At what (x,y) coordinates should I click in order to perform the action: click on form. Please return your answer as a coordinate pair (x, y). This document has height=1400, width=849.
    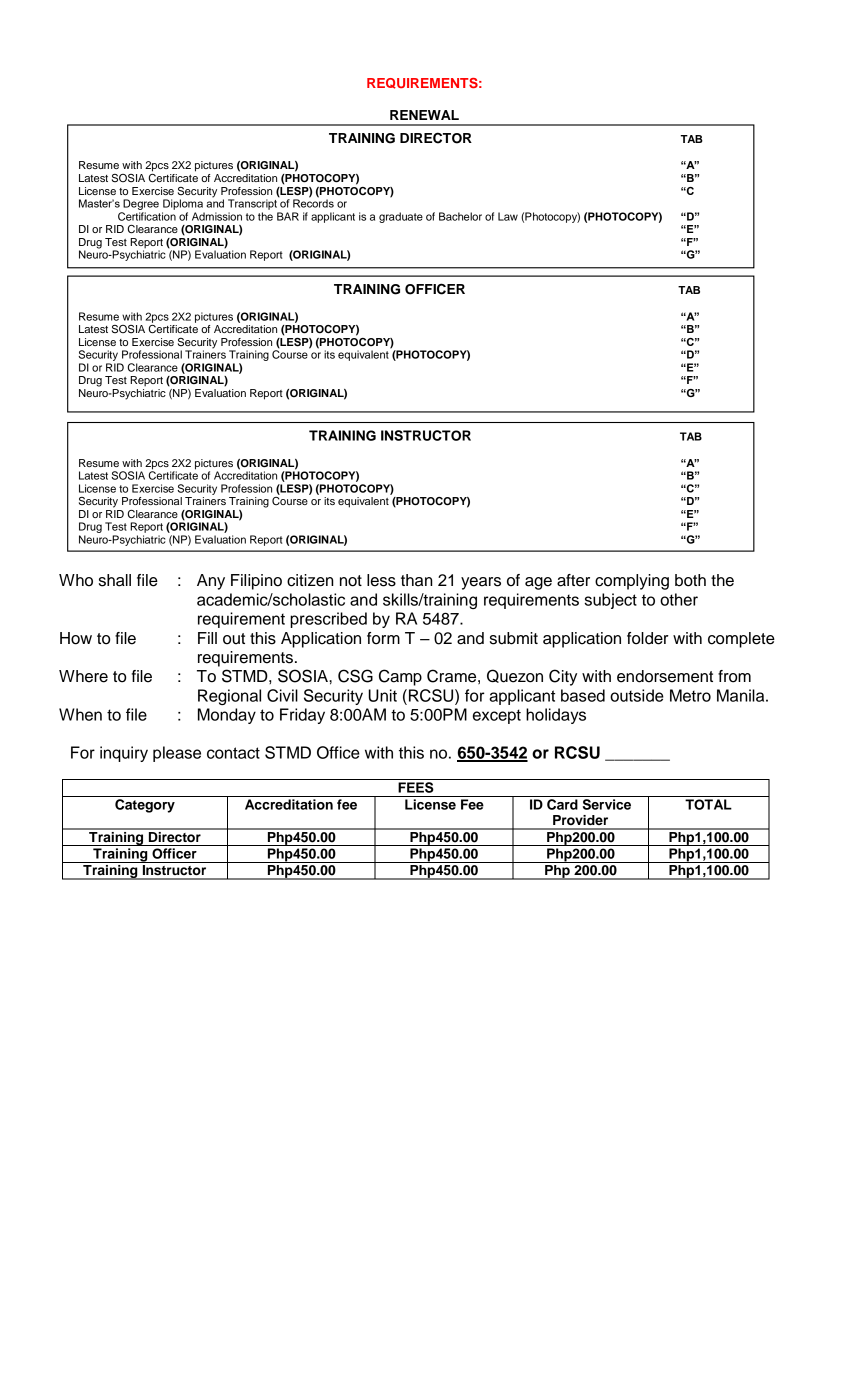
    Looking at the image, I should click on (383, 638).
